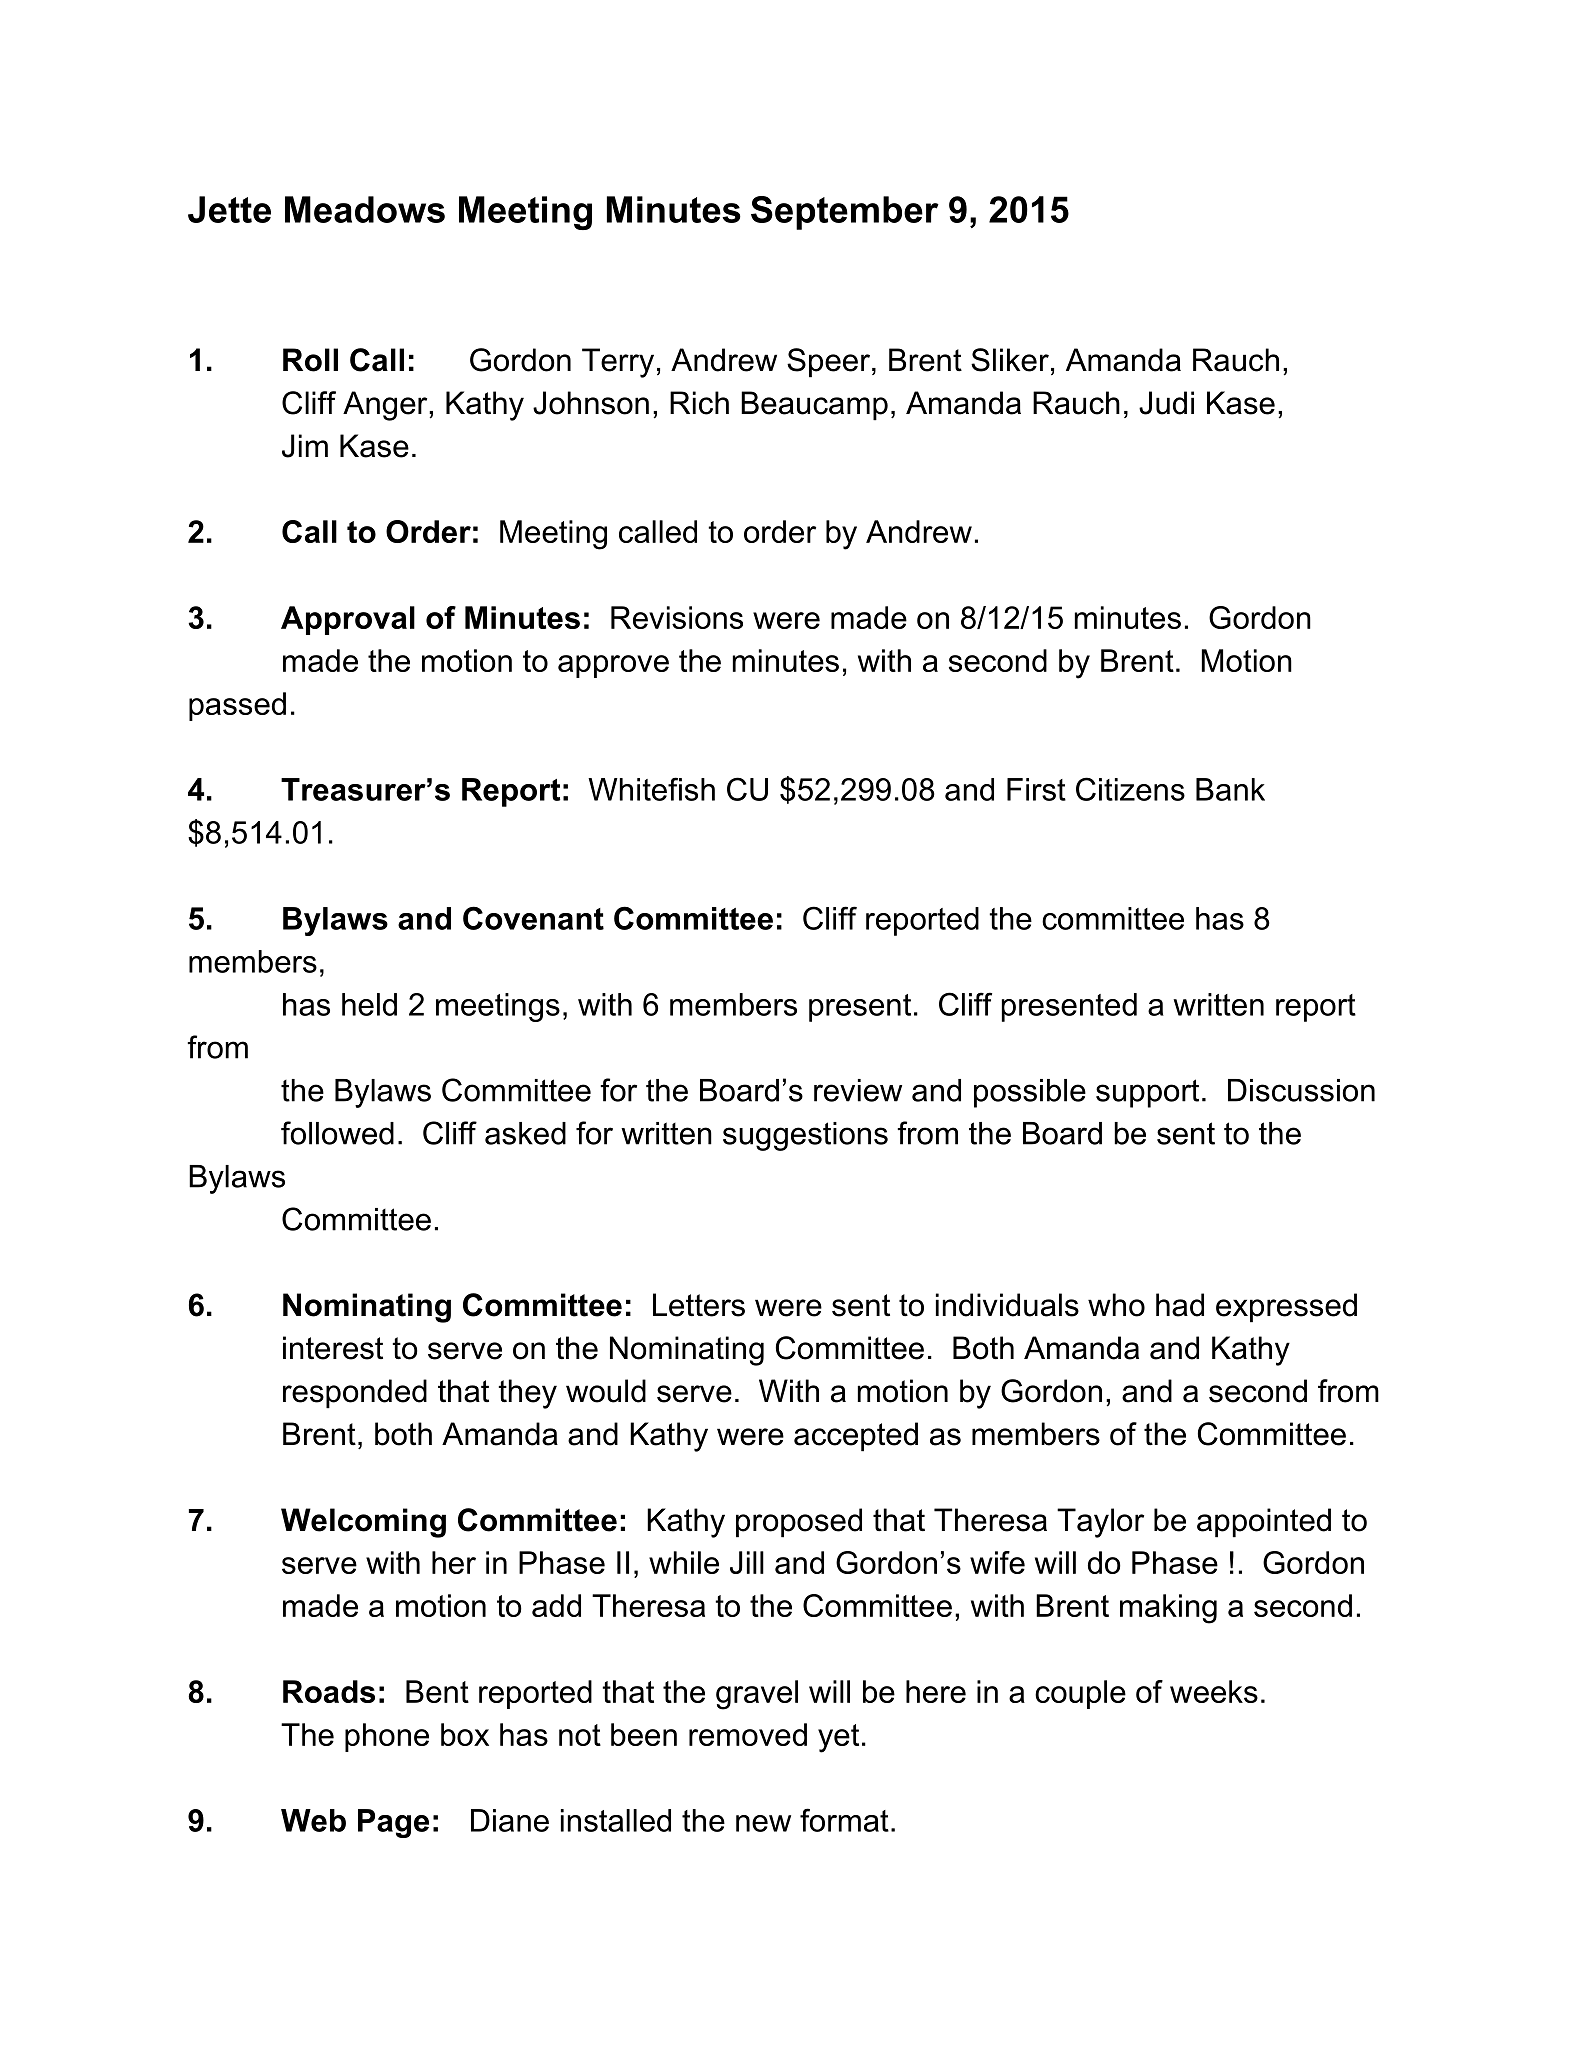 The image size is (1593, 2062). I want to click on Judi, so click(1166, 403).
